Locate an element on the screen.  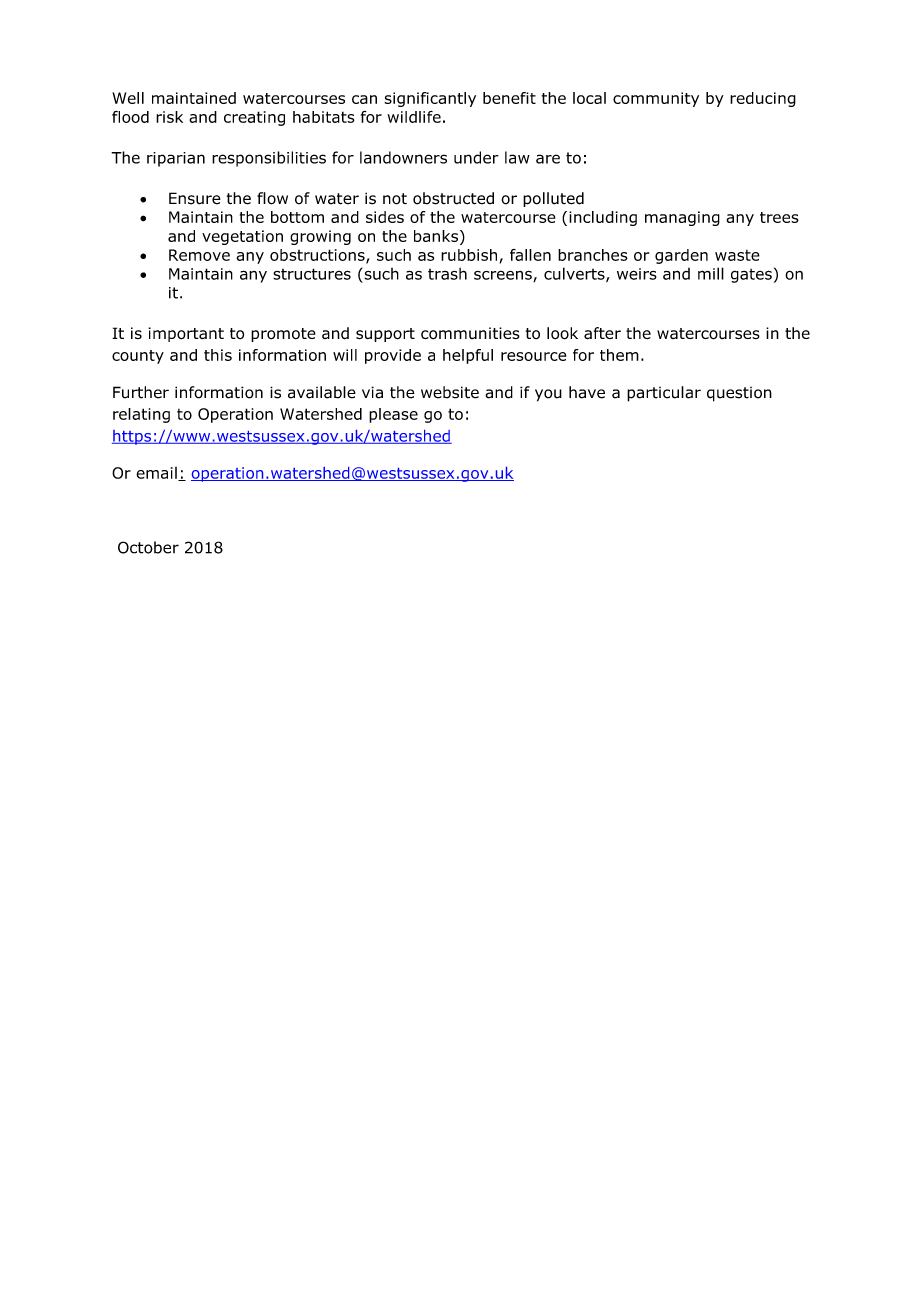
after is located at coordinates (602, 333).
